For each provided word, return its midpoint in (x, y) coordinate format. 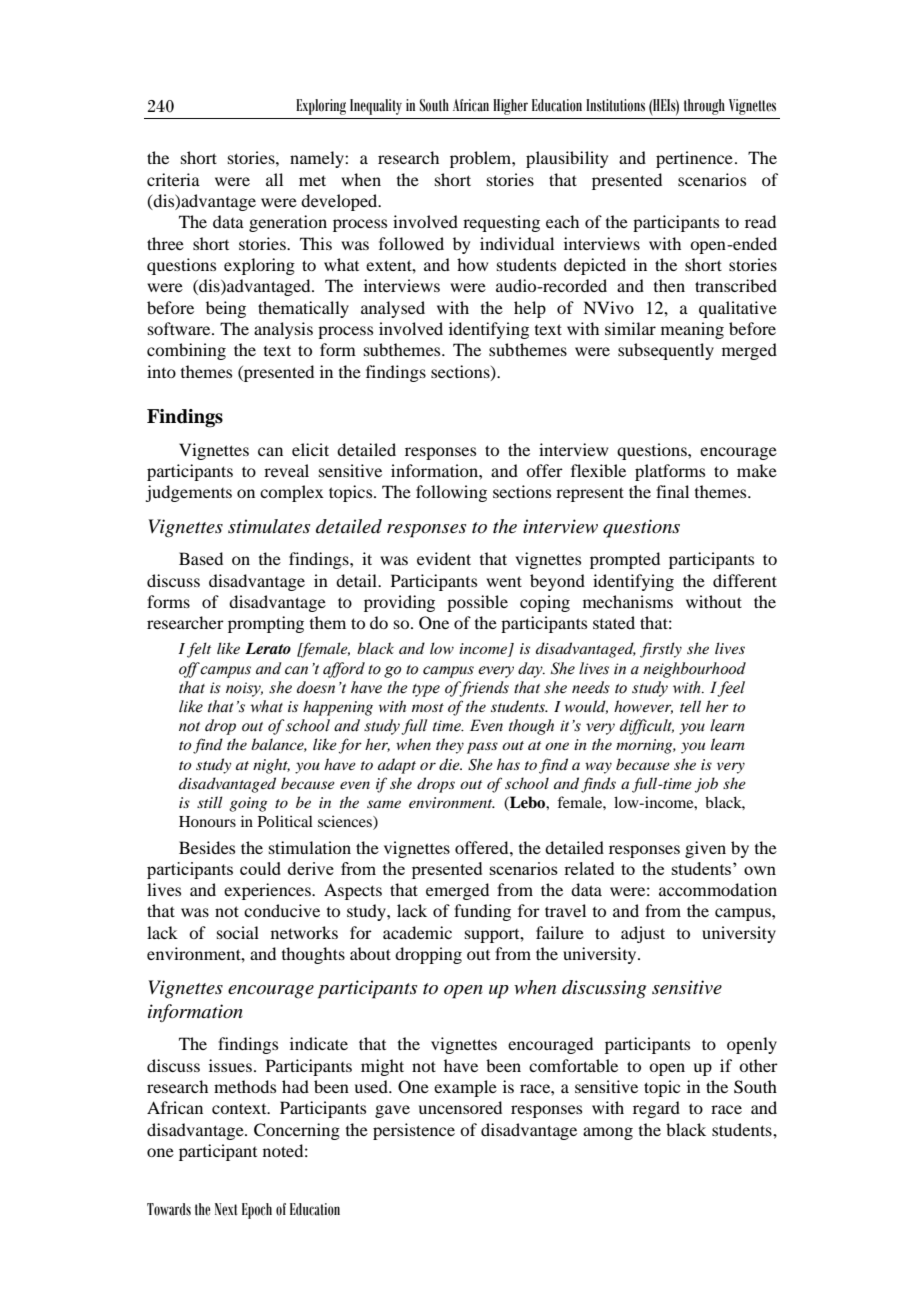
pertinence (694, 159)
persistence (414, 1131)
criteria (173, 179)
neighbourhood (694, 670)
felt (199, 650)
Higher (510, 107)
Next (226, 1209)
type (426, 690)
